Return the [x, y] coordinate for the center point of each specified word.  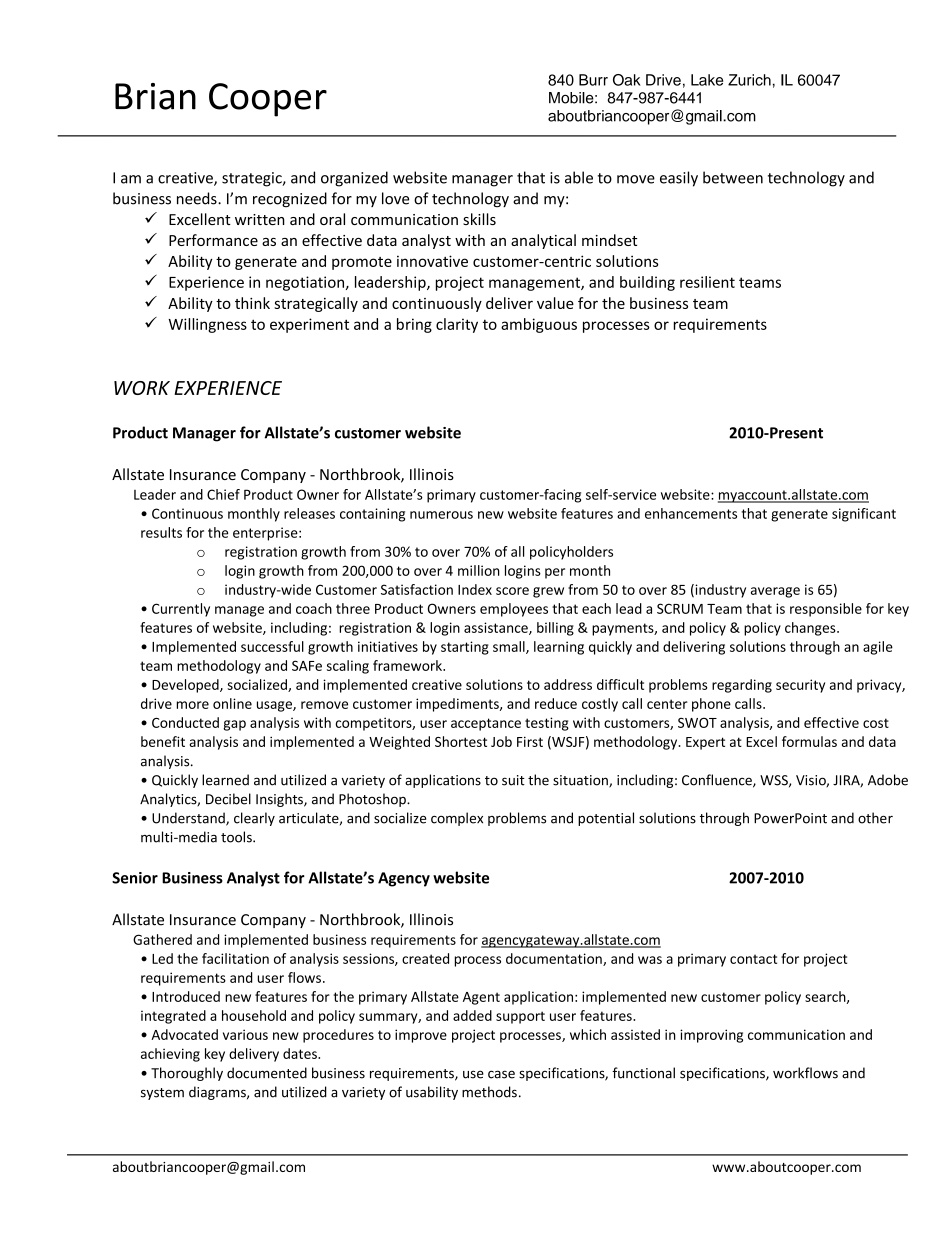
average [775, 592]
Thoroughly [187, 1074]
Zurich [749, 80]
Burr [593, 80]
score [512, 591]
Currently [181, 610]
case [501, 1074]
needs [198, 198]
